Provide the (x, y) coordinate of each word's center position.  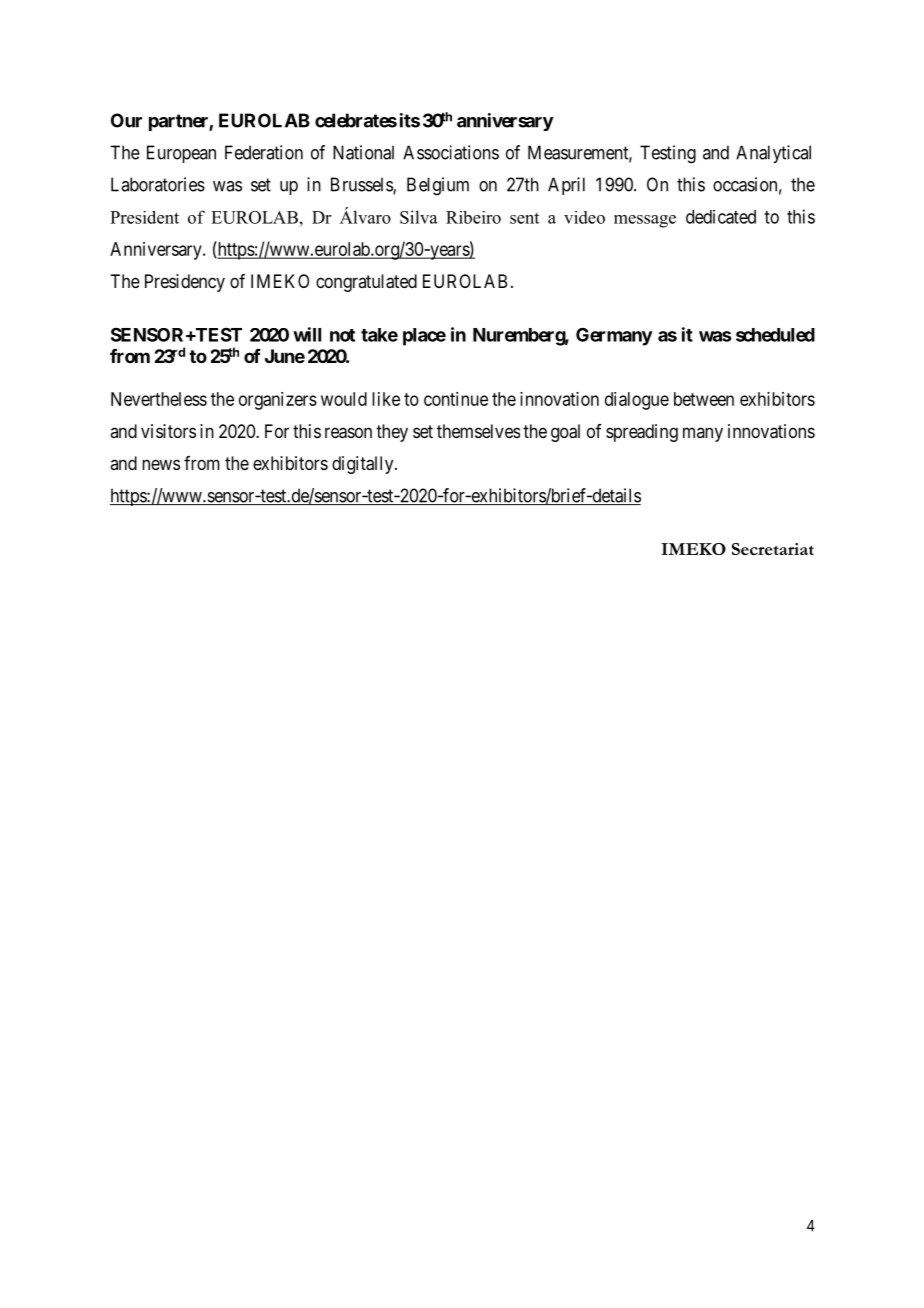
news (161, 464)
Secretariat (773, 549)
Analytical (773, 154)
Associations (451, 152)
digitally (364, 465)
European (181, 154)
